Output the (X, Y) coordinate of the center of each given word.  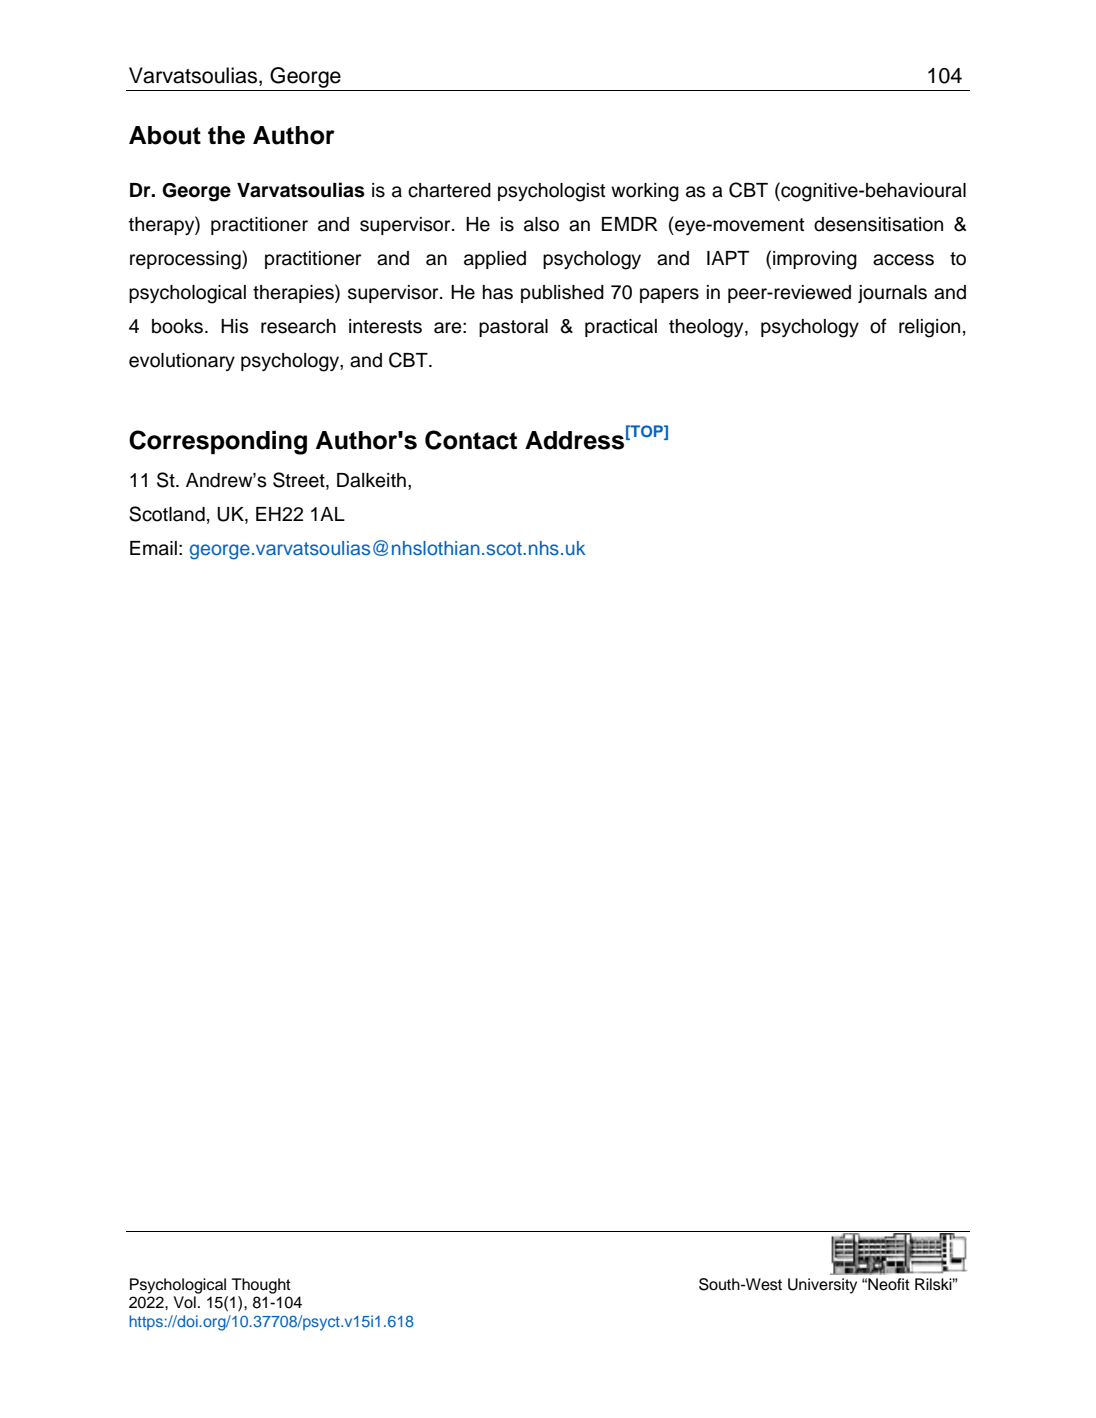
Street (300, 481)
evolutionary (182, 362)
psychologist (551, 192)
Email (153, 548)
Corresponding (218, 442)
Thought (261, 1286)
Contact (471, 440)
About (165, 135)
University (822, 1286)
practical (621, 328)
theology (707, 328)
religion (929, 328)
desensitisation (878, 224)
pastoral (513, 328)
